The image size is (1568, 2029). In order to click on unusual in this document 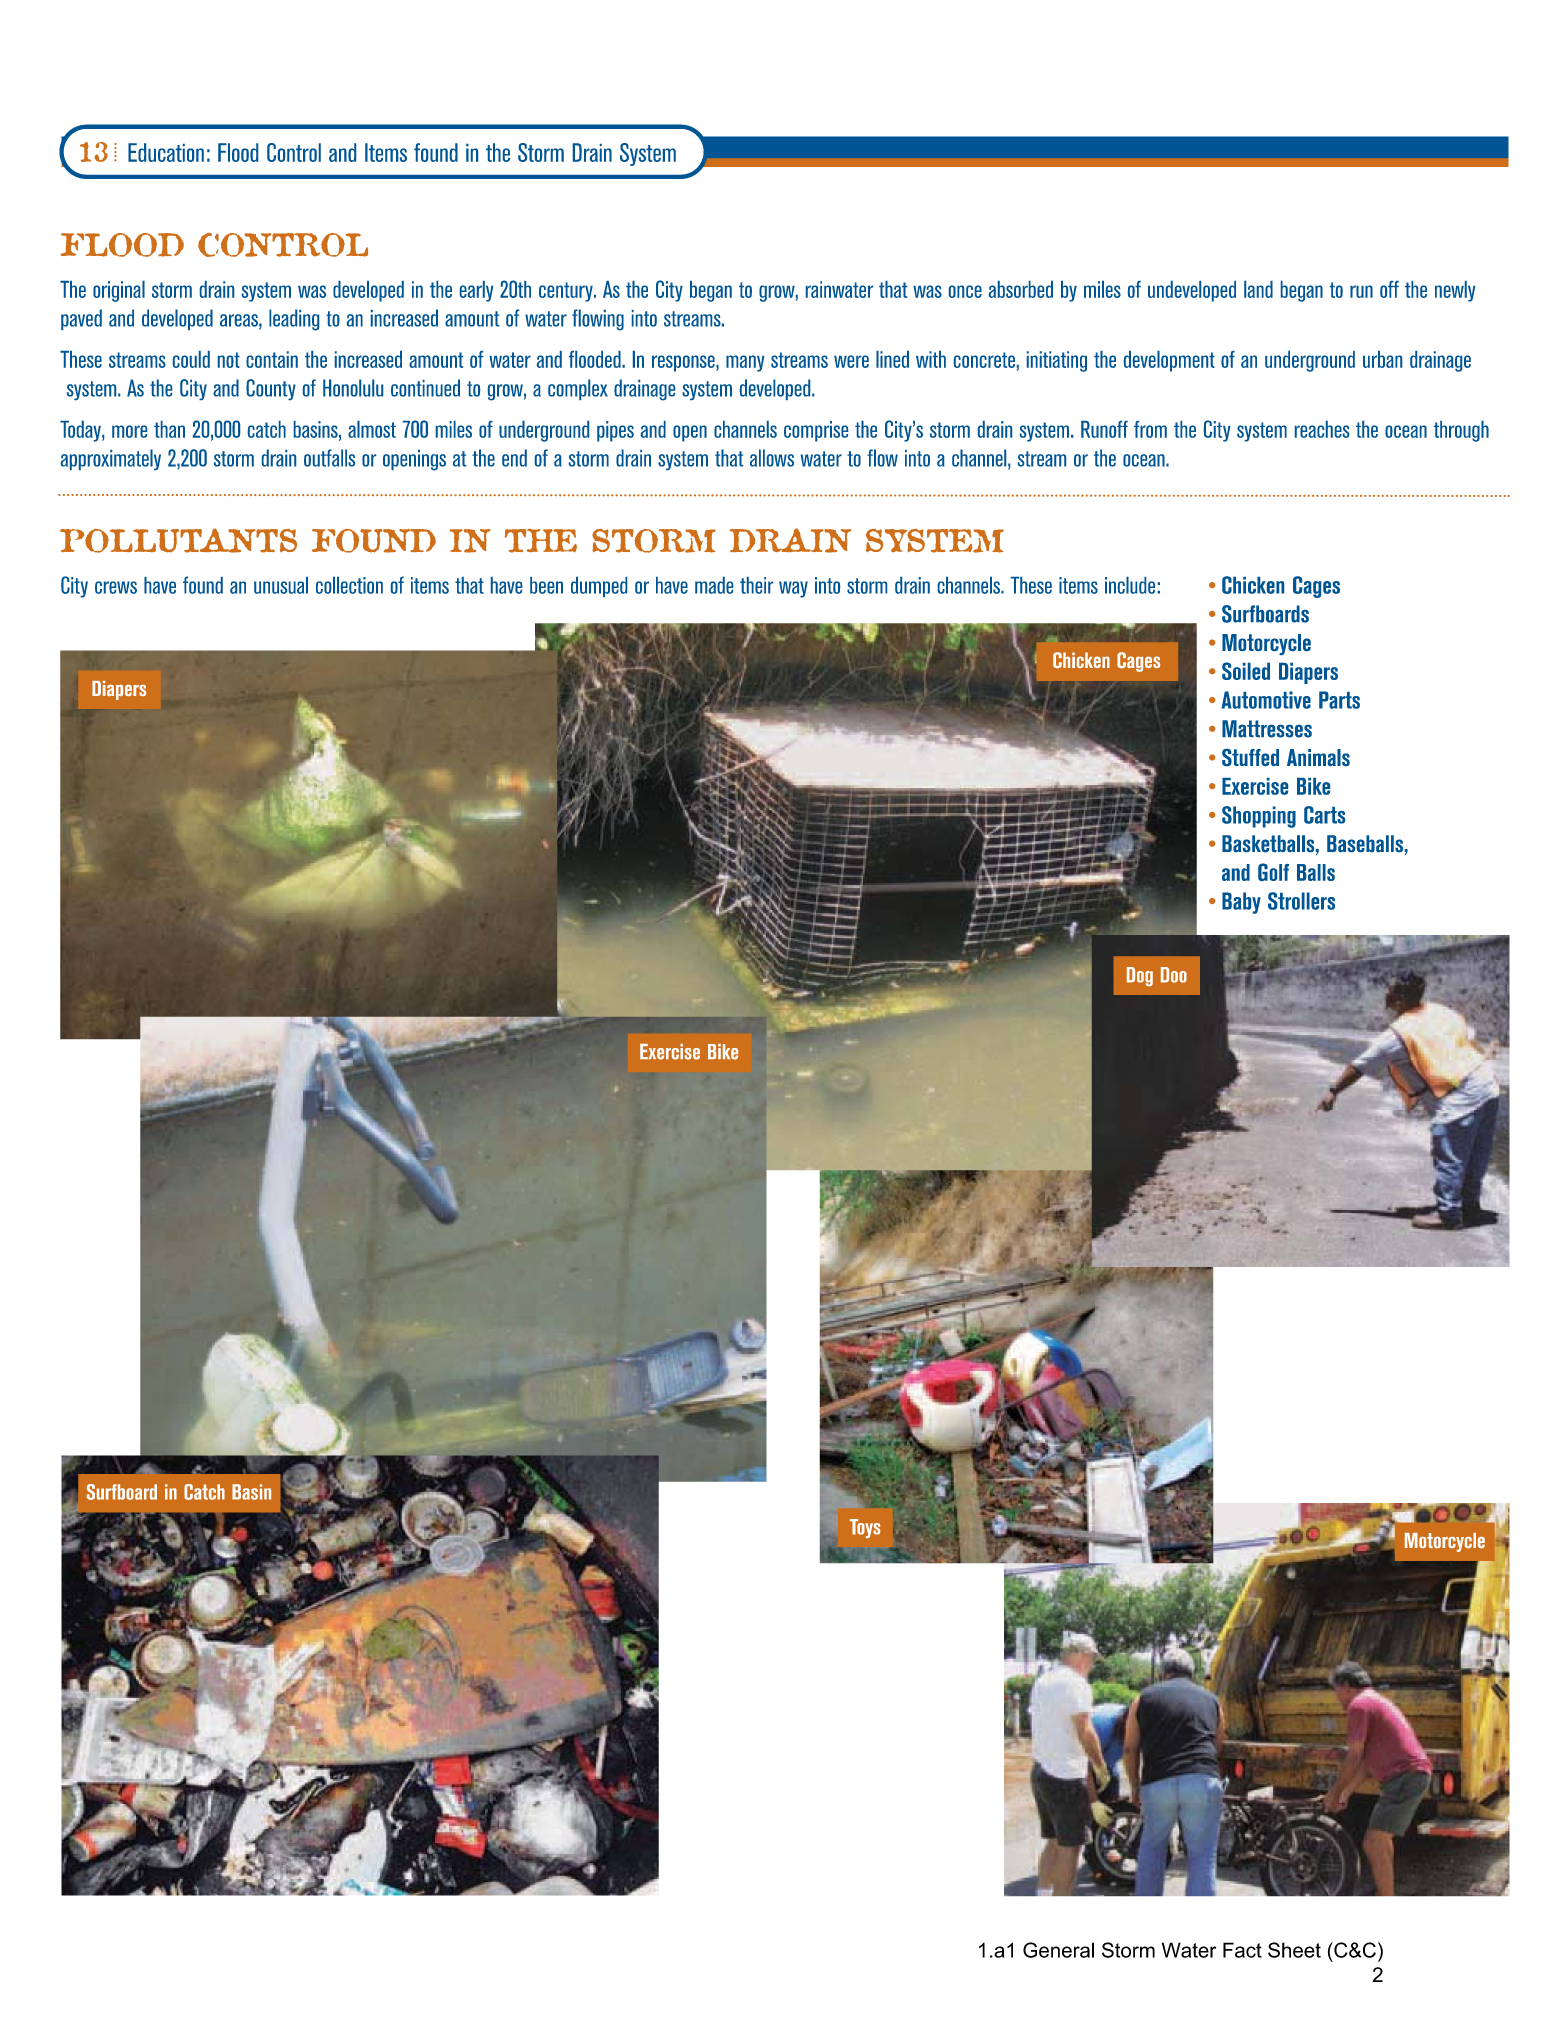, I will do `click(281, 585)`.
